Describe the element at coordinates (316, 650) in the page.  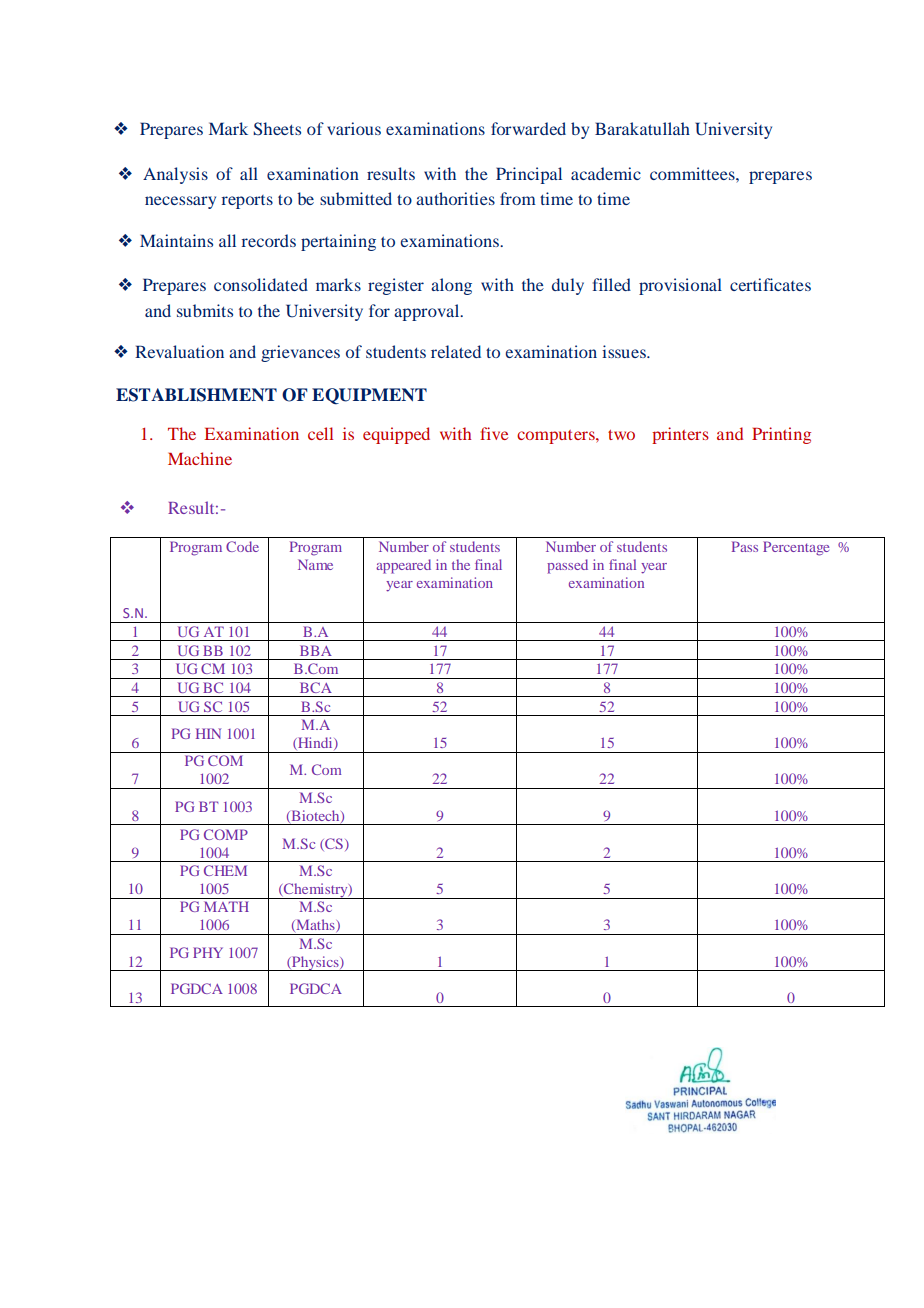
I see `BBA` at that location.
